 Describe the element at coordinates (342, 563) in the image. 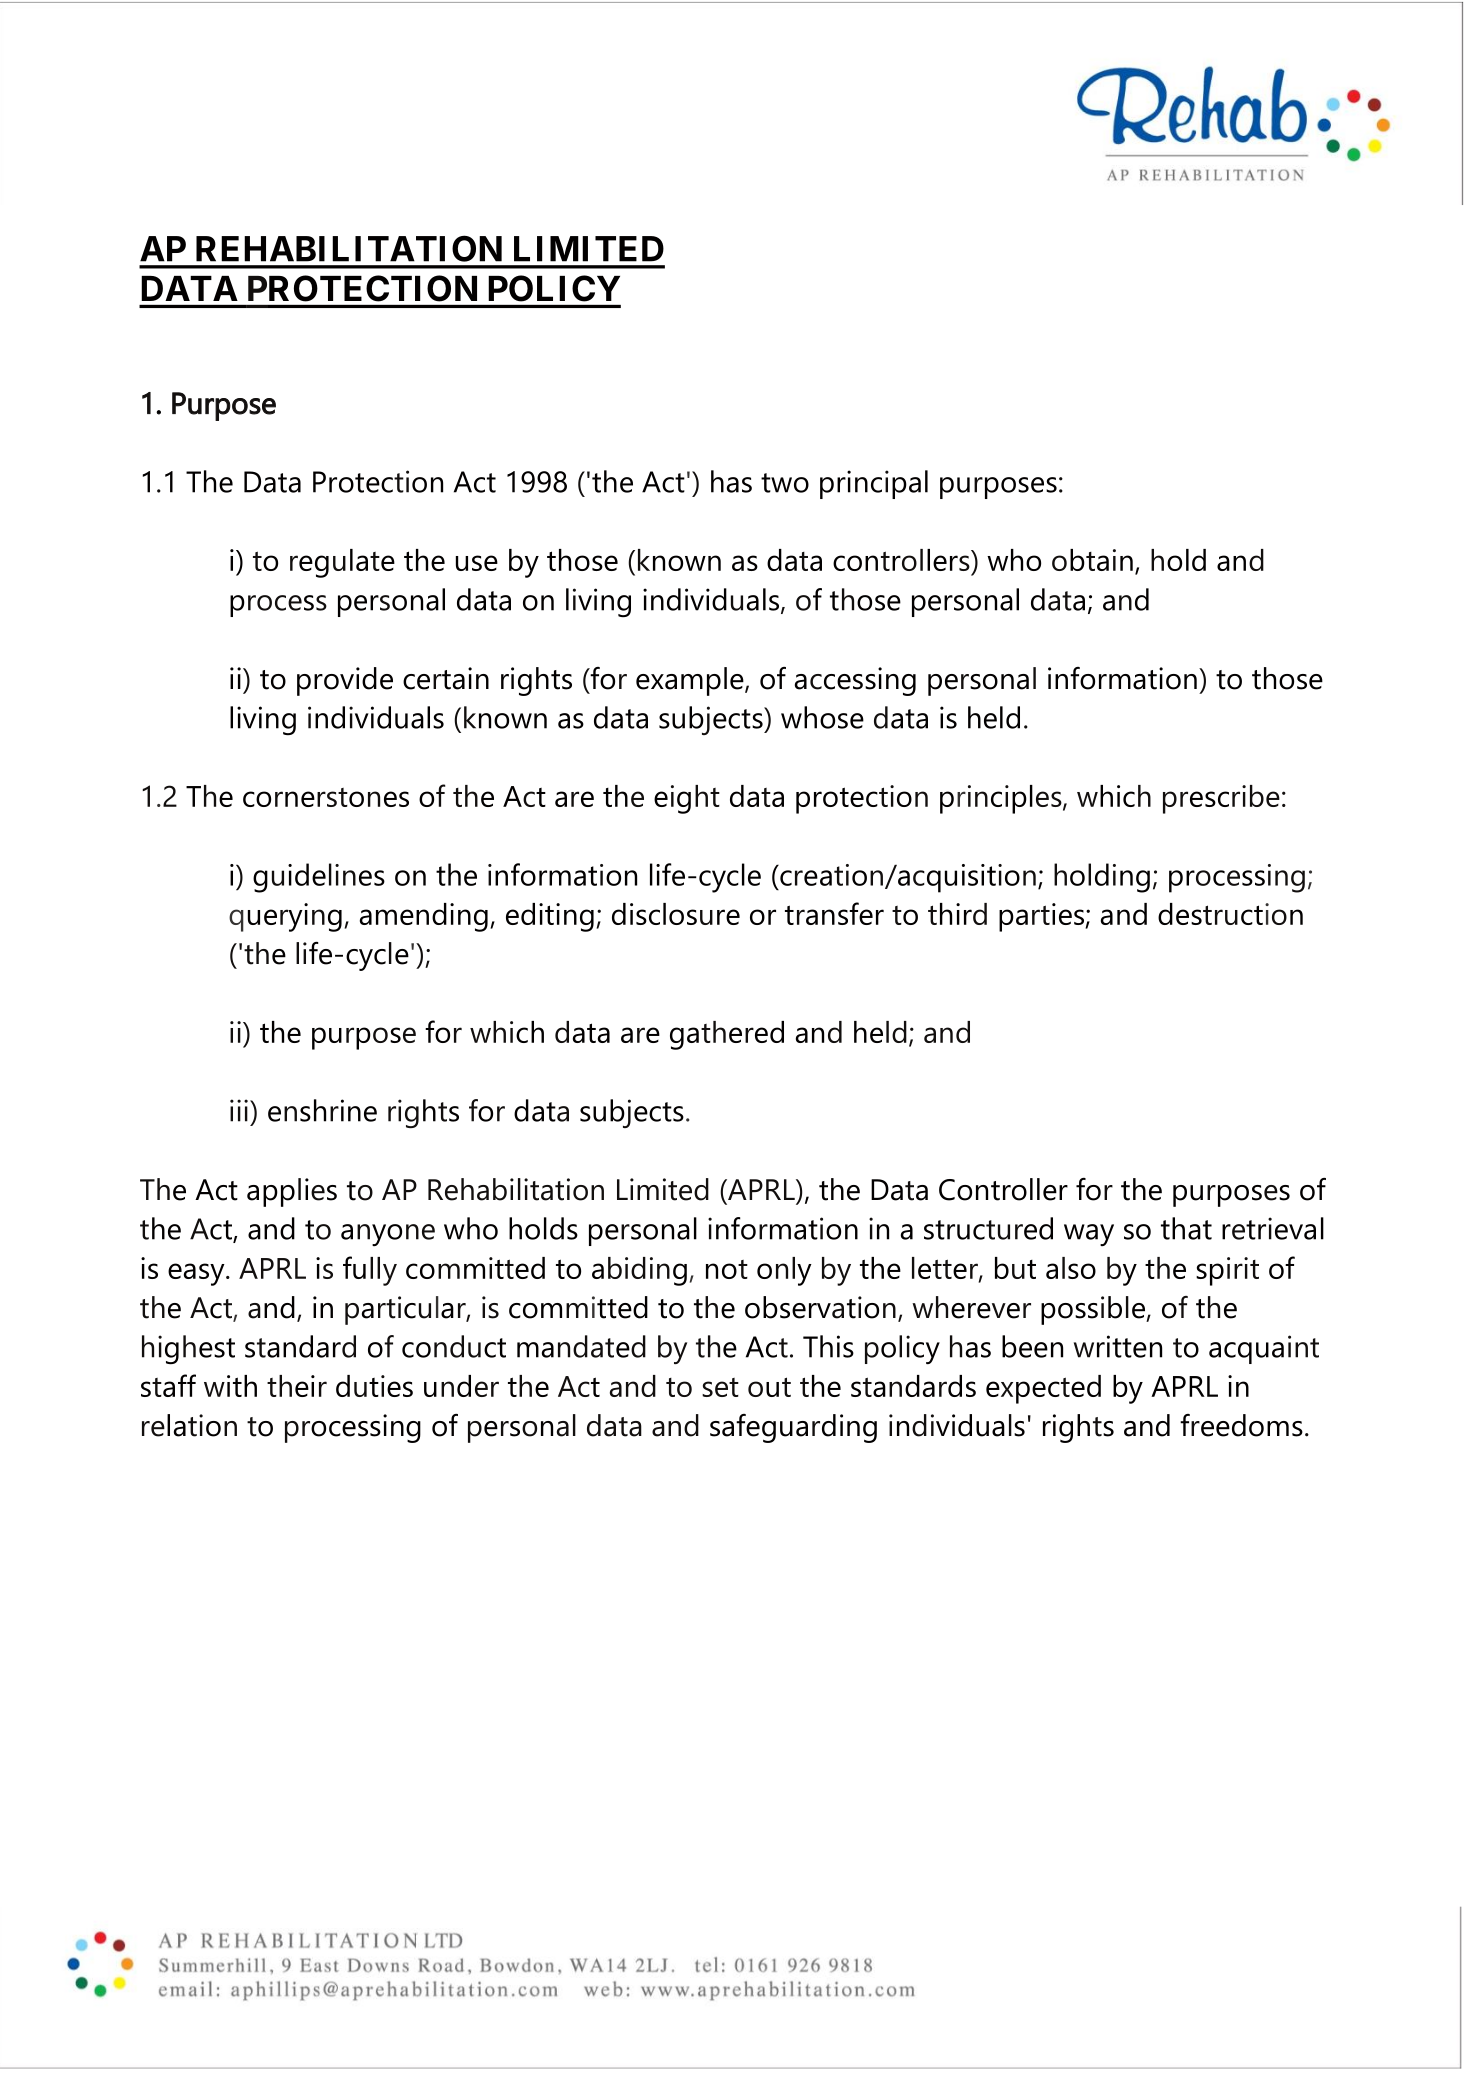

I see `regulate` at that location.
